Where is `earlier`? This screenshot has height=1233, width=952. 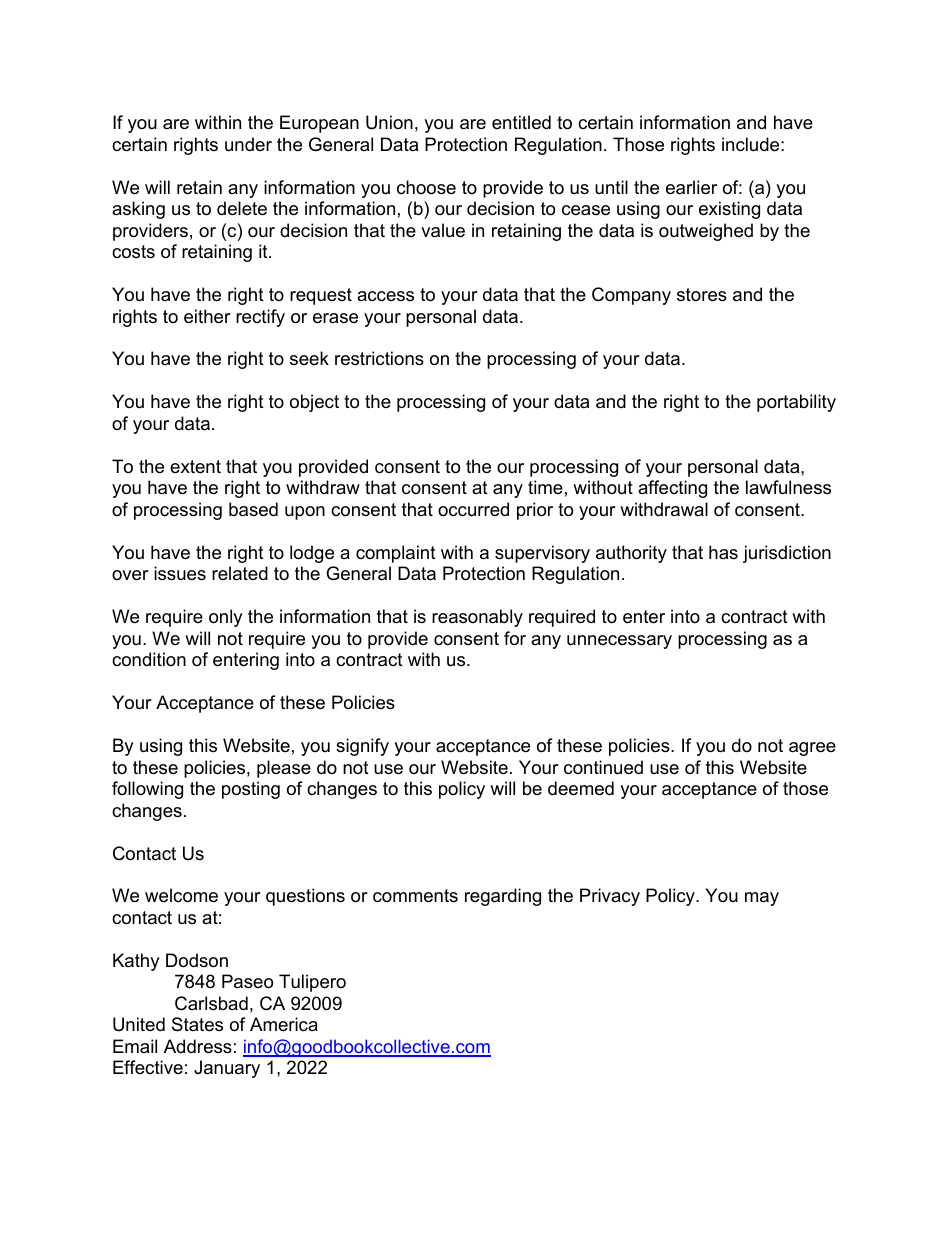
earlier is located at coordinates (691, 187).
